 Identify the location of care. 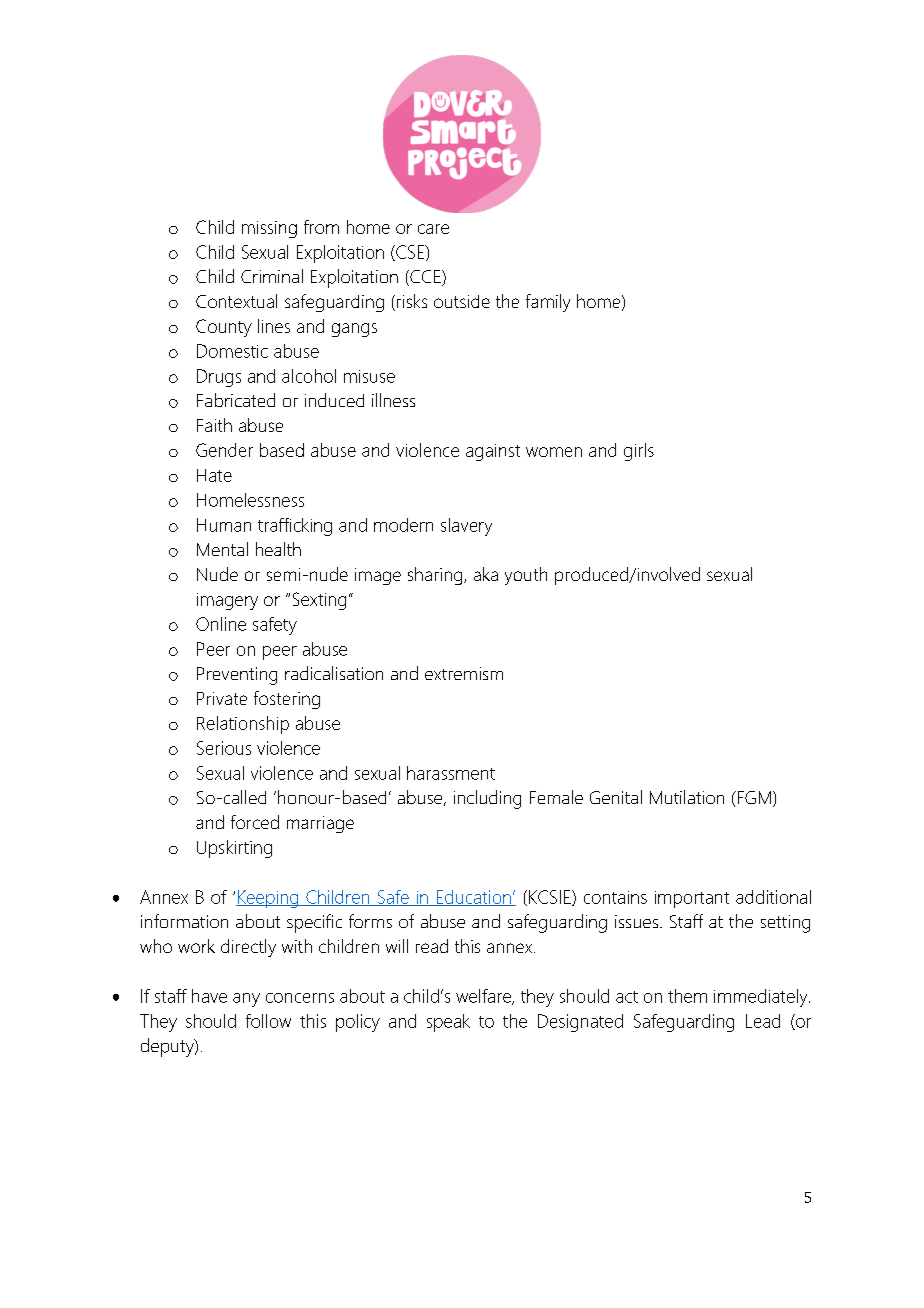
(433, 229).
